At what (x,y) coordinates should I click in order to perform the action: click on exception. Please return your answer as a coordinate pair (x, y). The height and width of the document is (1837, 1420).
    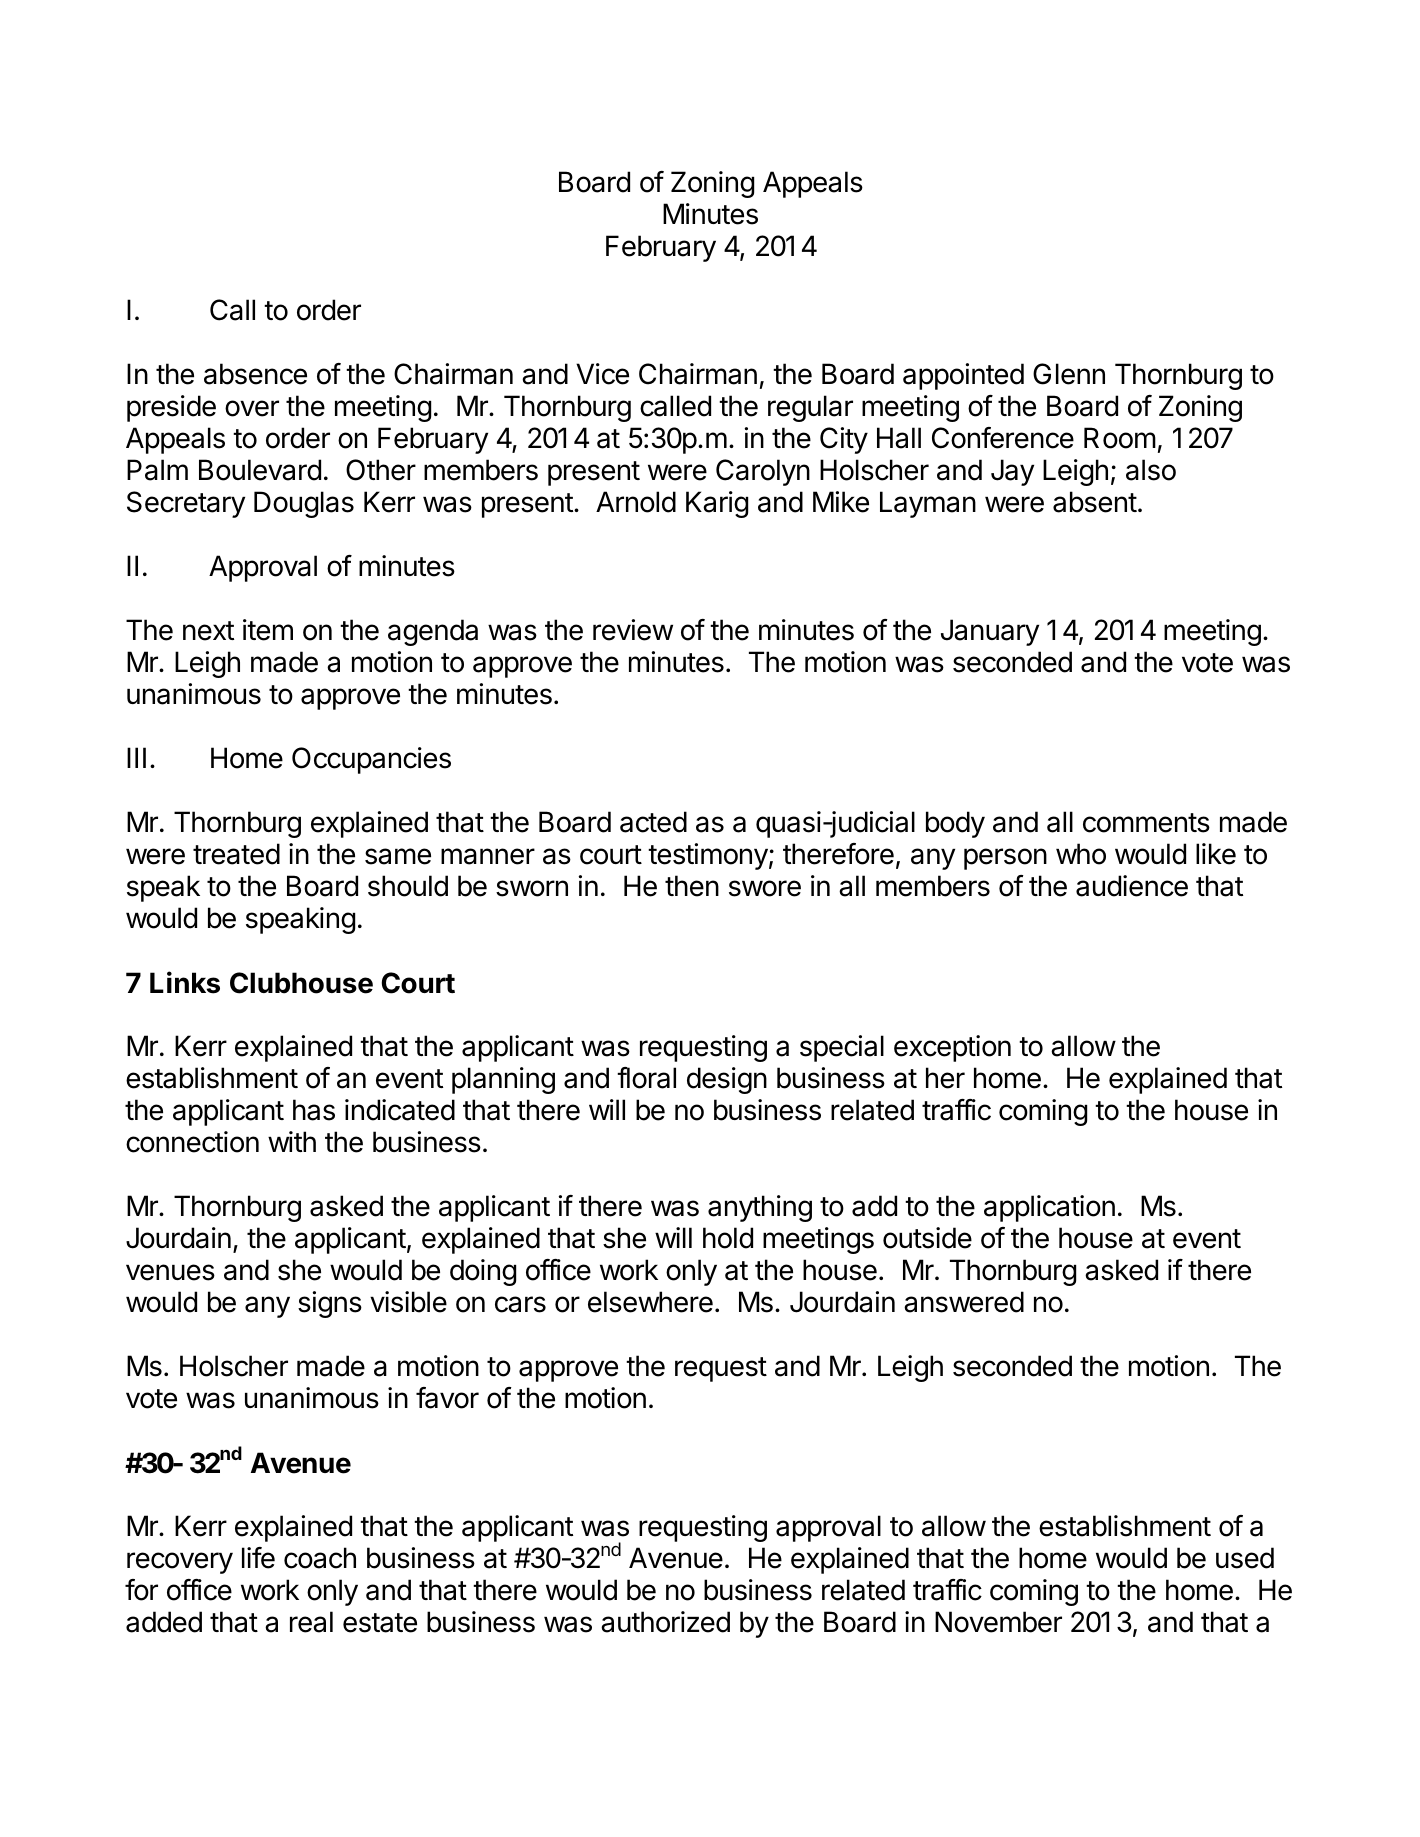
    Looking at the image, I should click on (952, 1048).
